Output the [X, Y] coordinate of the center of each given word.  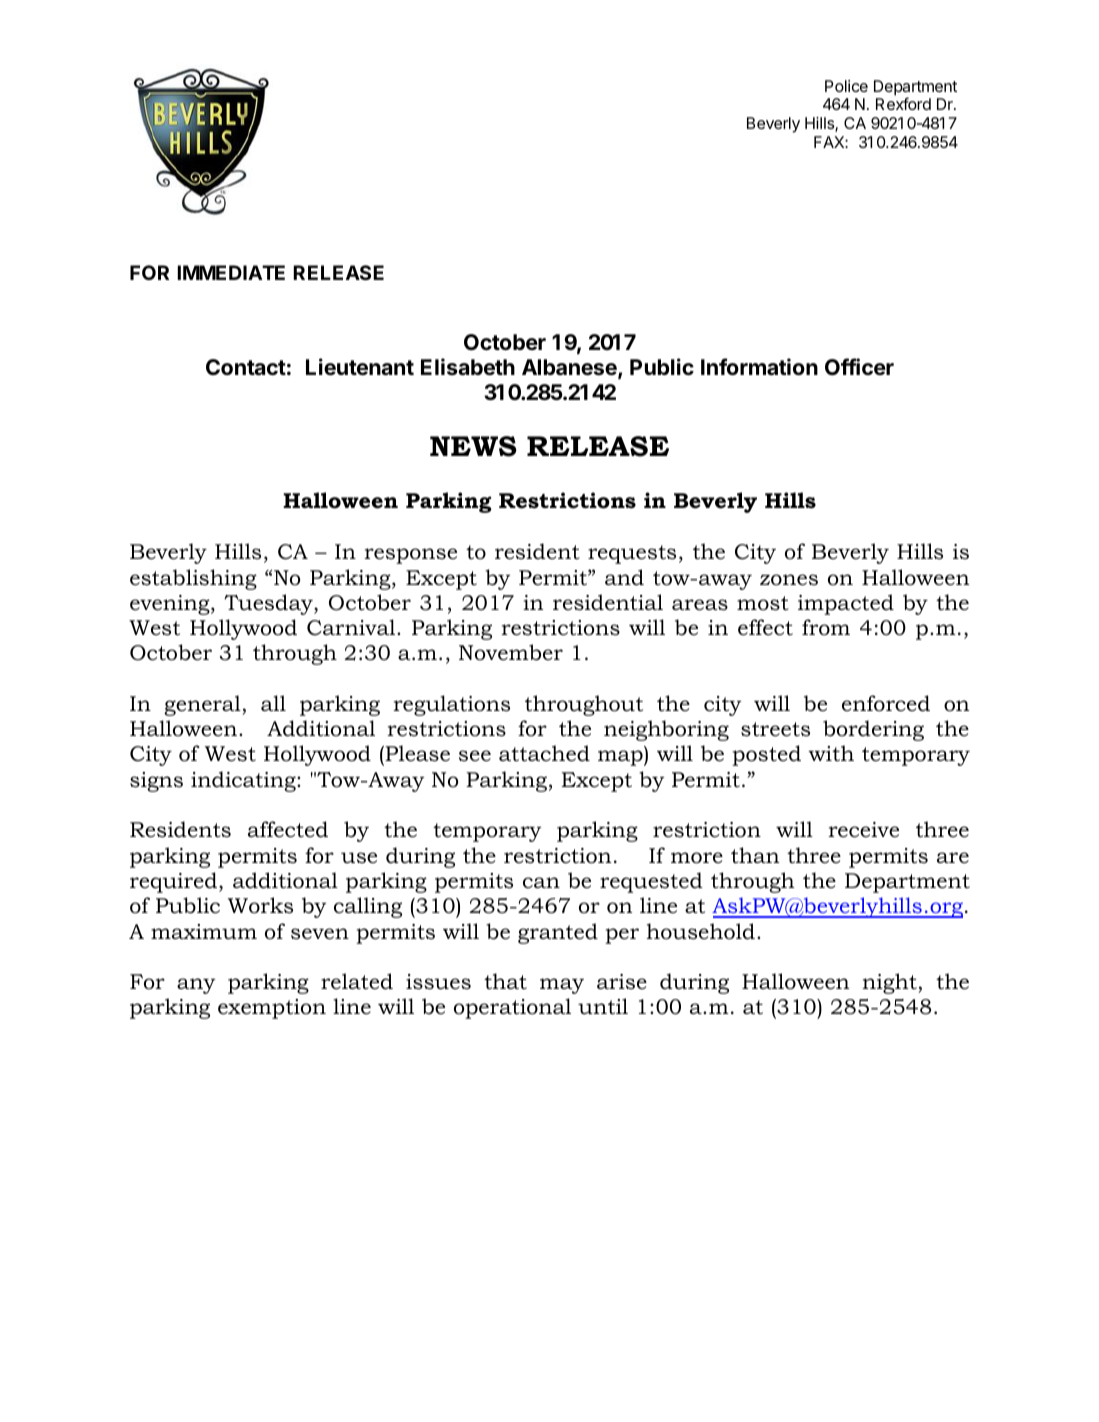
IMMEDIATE [231, 272]
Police [846, 86]
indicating [244, 781]
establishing [193, 579]
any [196, 986]
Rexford [903, 103]
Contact [246, 367]
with [831, 753]
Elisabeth [468, 367]
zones [789, 580]
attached [544, 753]
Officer [859, 367]
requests [632, 554]
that [505, 981]
